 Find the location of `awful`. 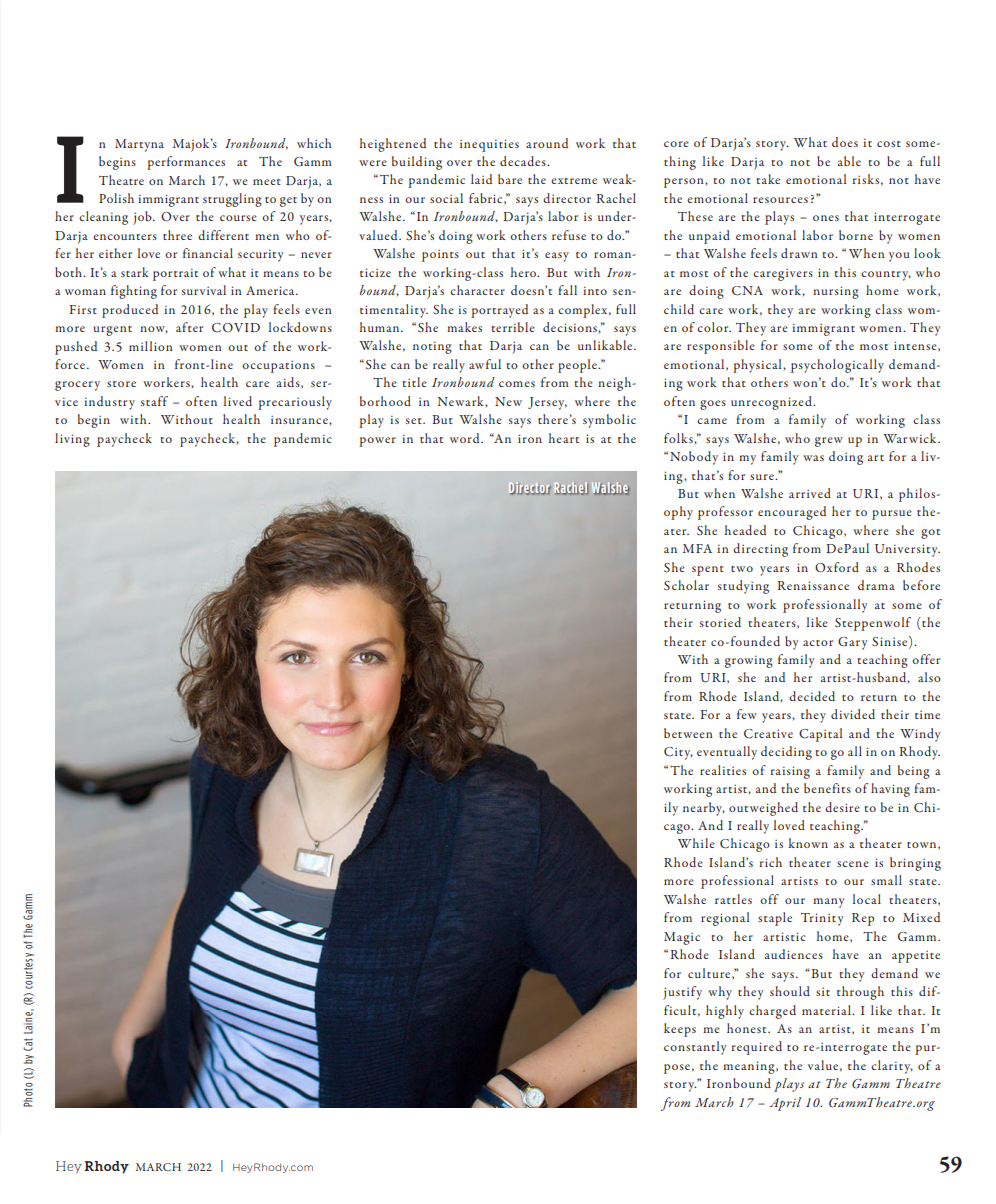

awful is located at coordinates (485, 364).
